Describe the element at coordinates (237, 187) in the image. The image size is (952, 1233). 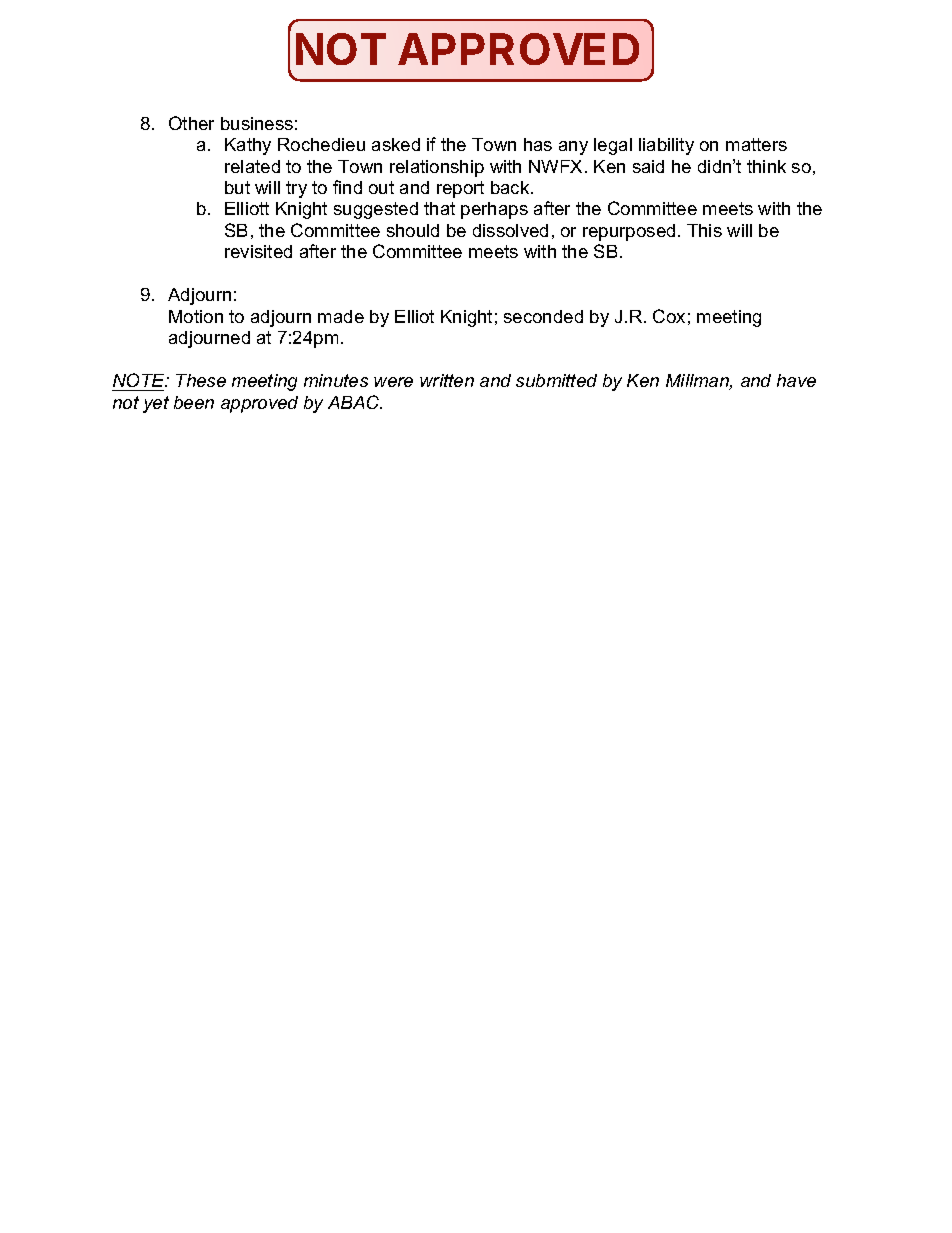
I see `but` at that location.
